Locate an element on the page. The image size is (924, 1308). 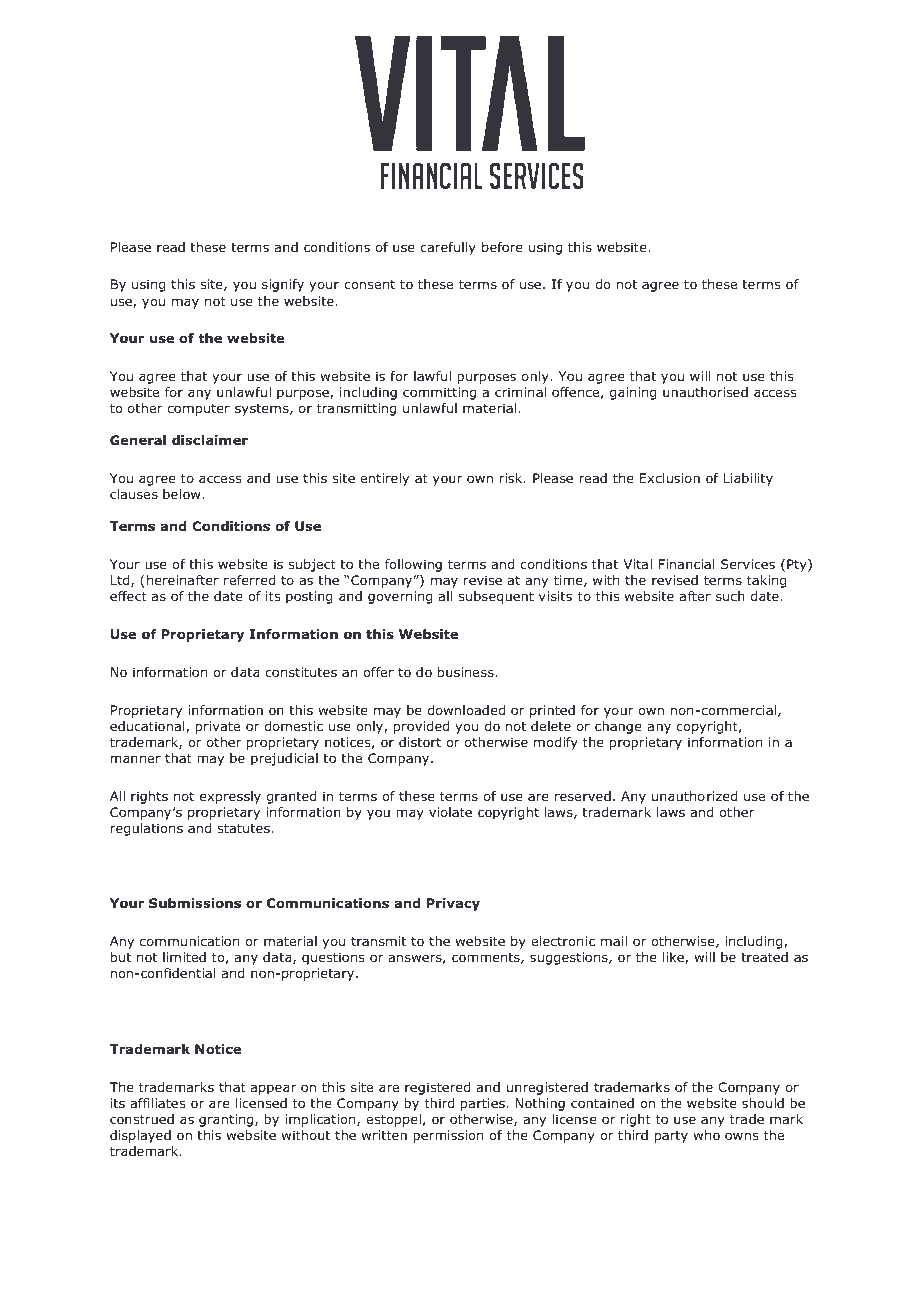
unauthorized is located at coordinates (694, 796).
